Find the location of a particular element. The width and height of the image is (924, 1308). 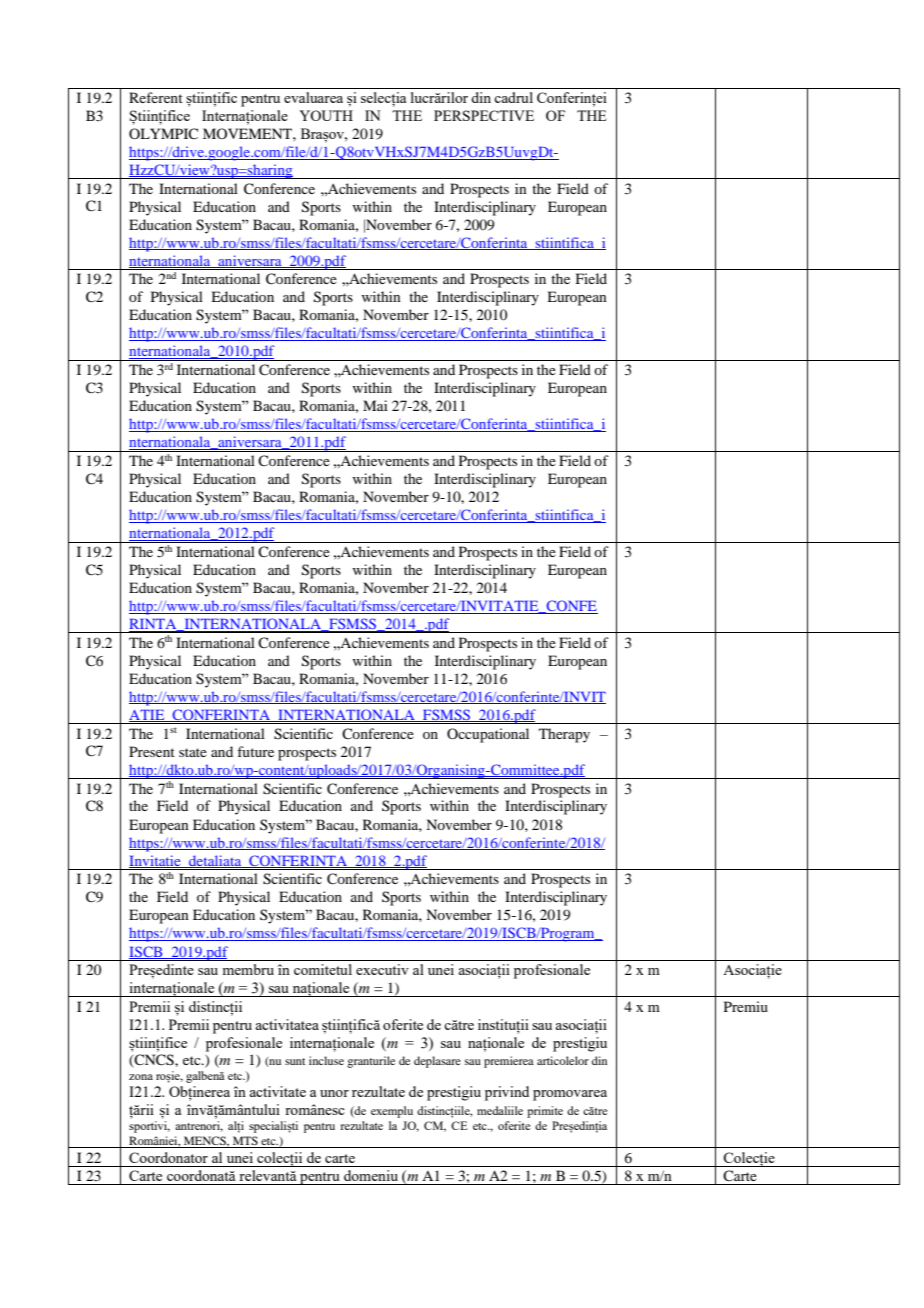

unor is located at coordinates (334, 1093).
